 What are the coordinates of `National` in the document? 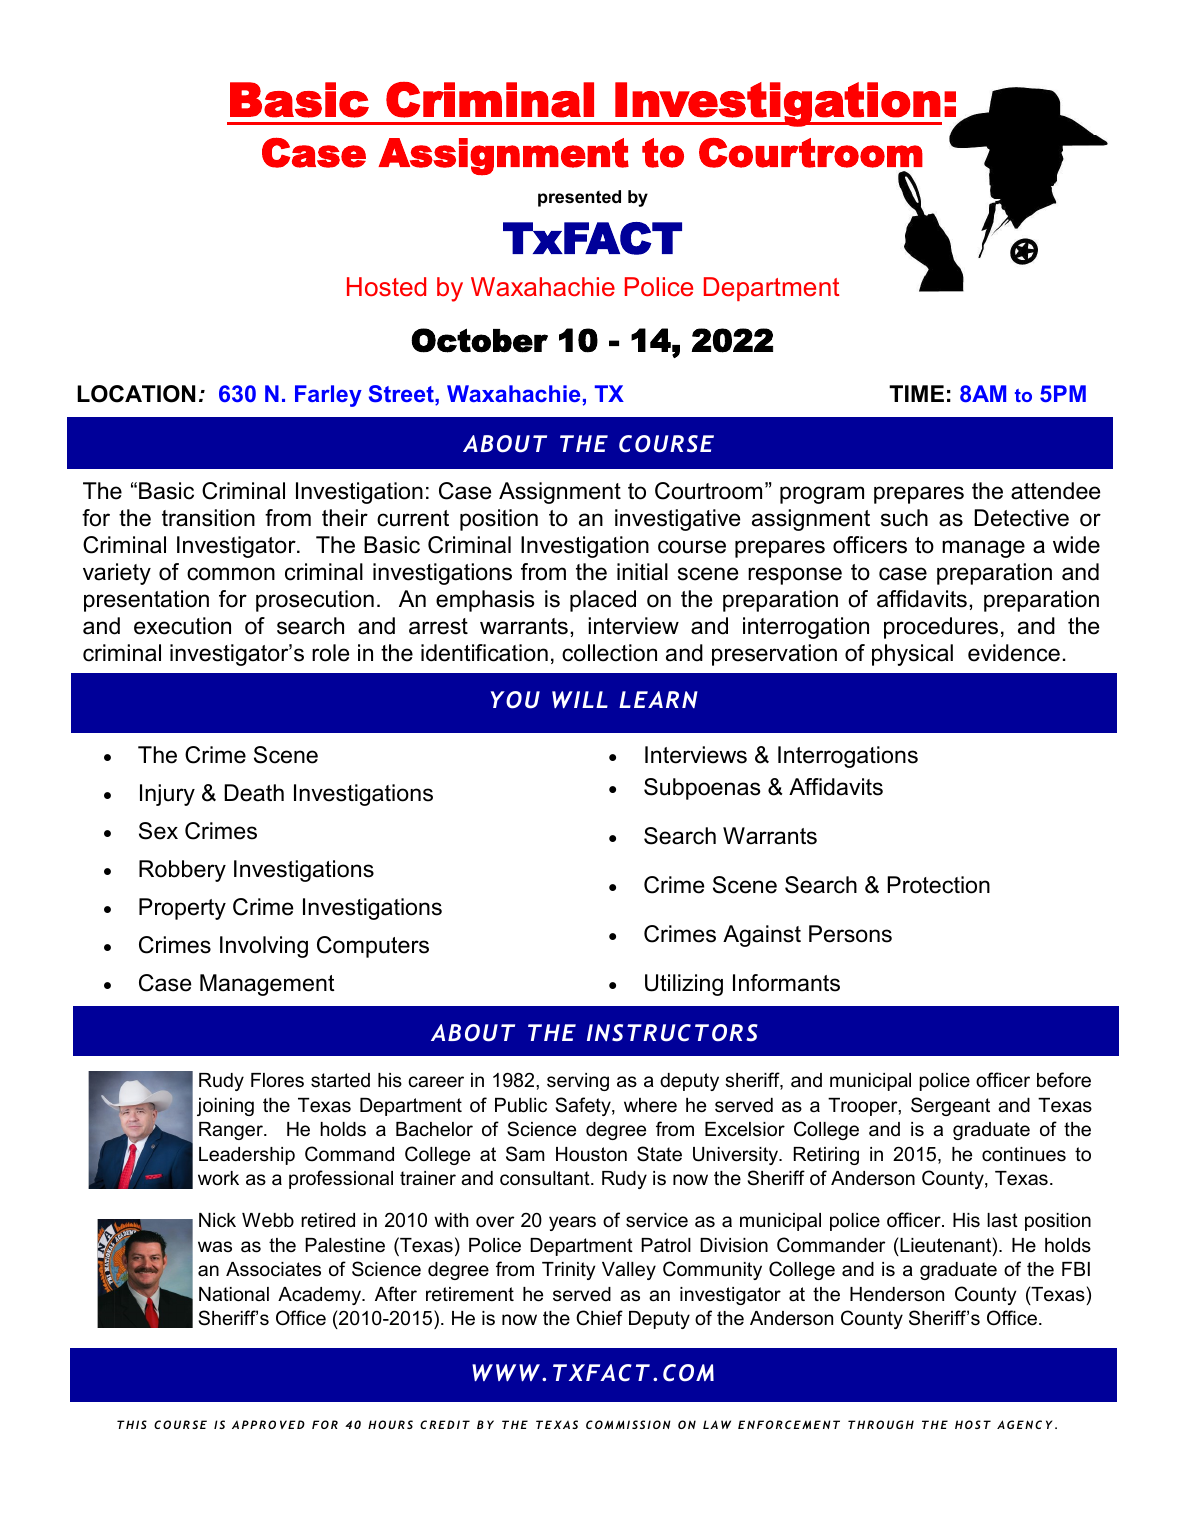 It's located at (234, 1294).
